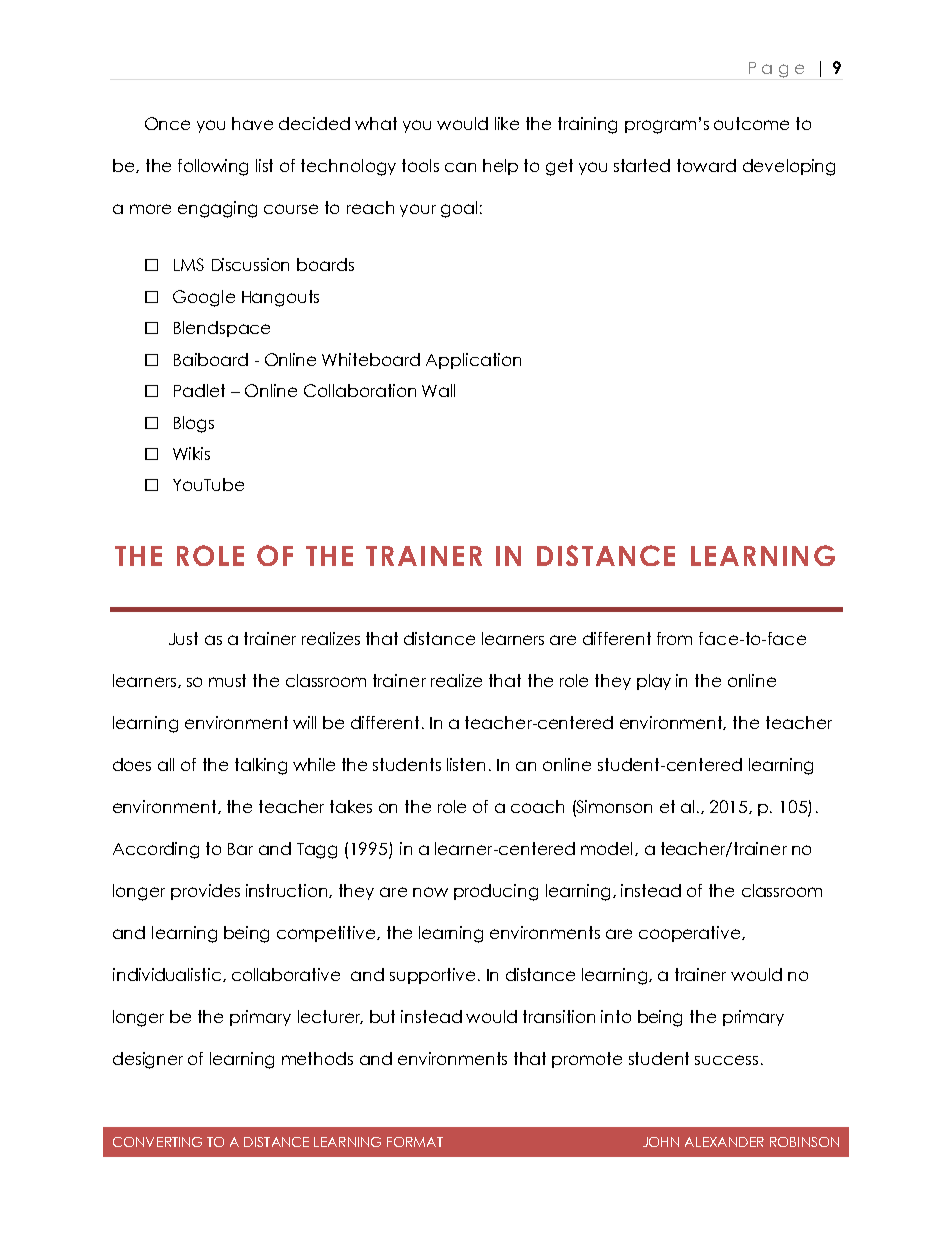 The height and width of the page is (1233, 952). Describe the element at coordinates (674, 638) in the page. I see `from` at that location.
